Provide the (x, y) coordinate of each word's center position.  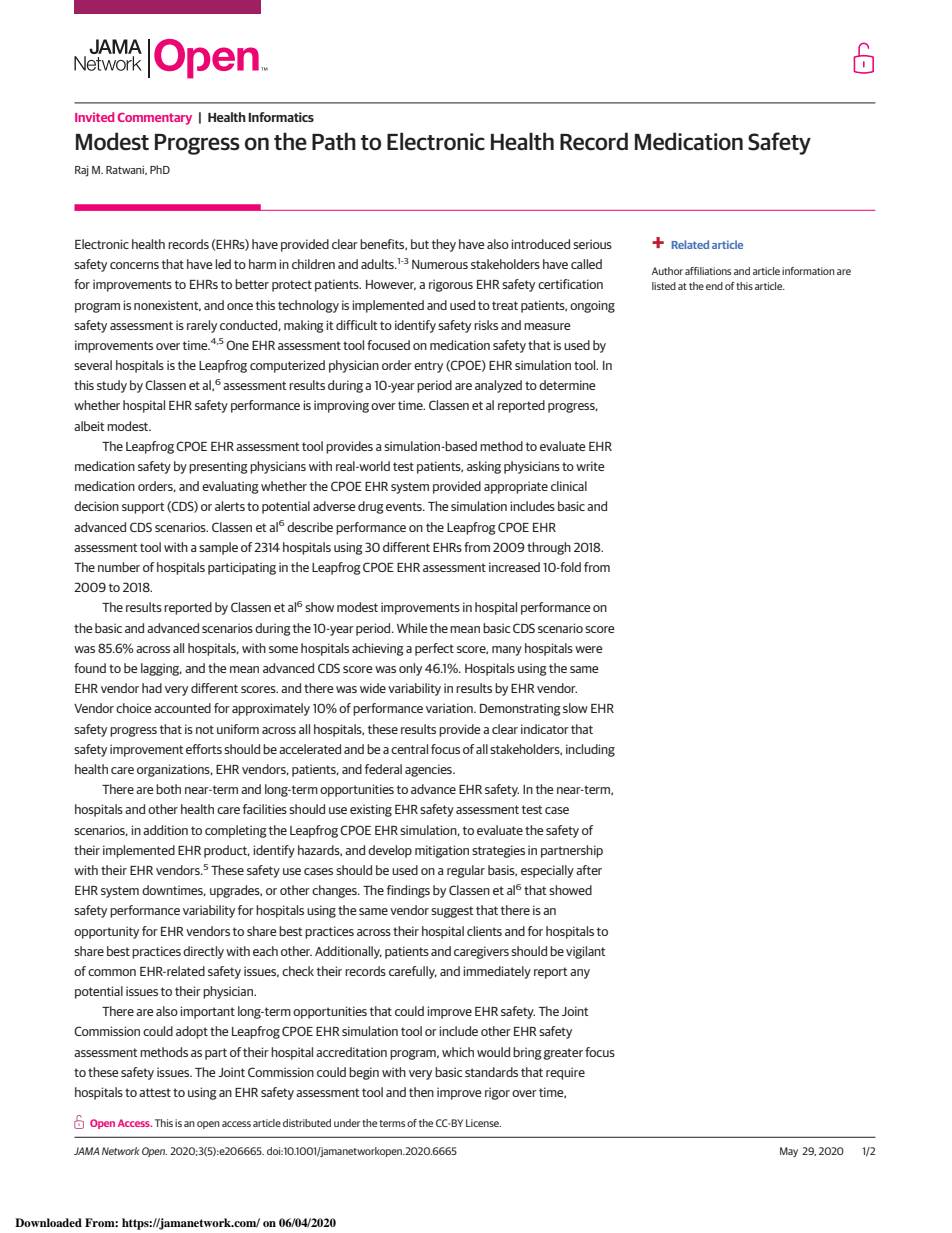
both (168, 789)
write (590, 466)
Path (334, 141)
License (483, 1123)
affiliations (708, 271)
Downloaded (48, 1222)
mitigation (442, 851)
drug (371, 507)
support (143, 508)
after (589, 870)
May (789, 1152)
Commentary (155, 119)
